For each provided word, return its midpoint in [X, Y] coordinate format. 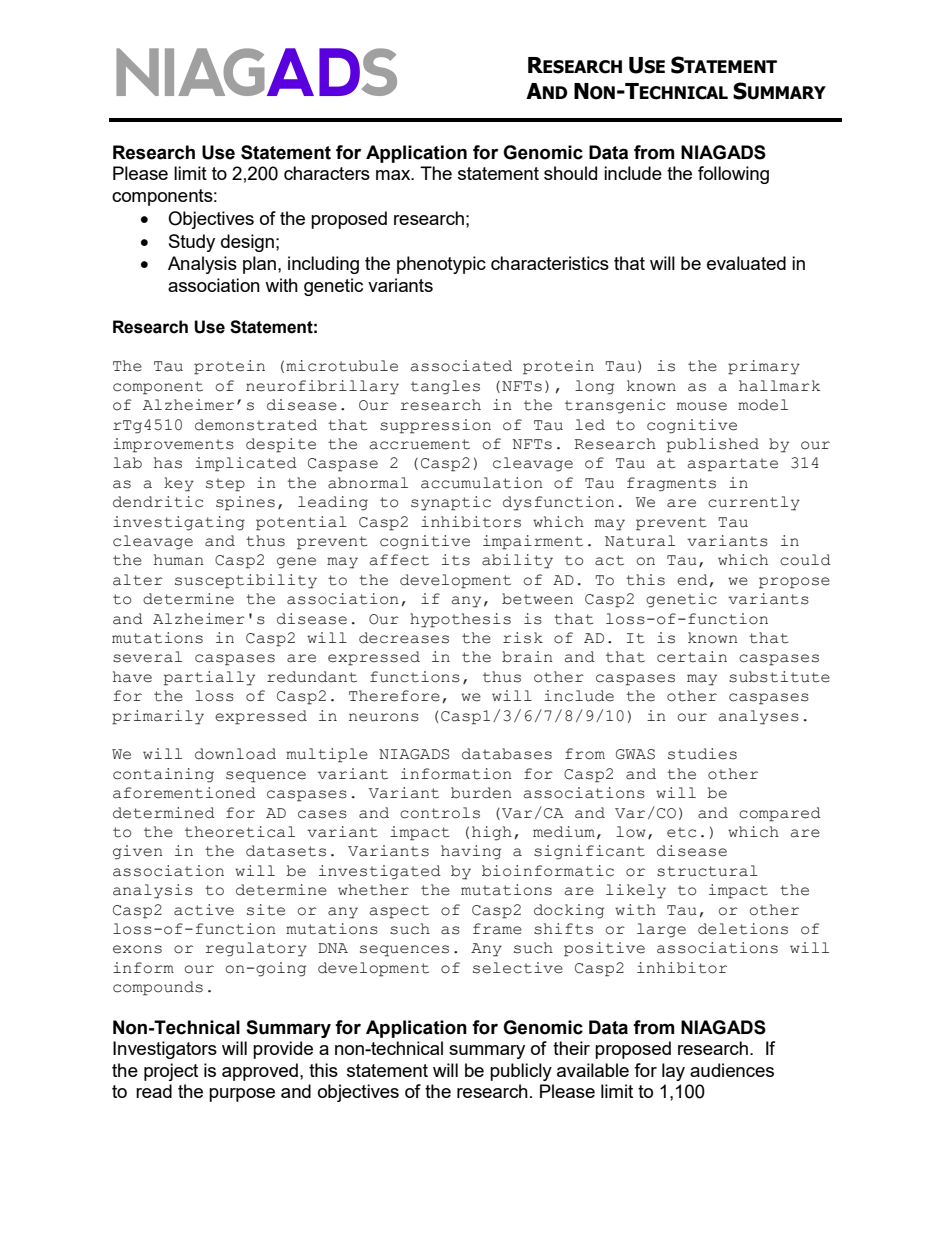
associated [461, 366]
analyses [759, 717]
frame [497, 929]
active [204, 910]
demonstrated [256, 425]
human [179, 560]
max [394, 175]
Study [192, 243]
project [171, 1072]
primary [764, 367]
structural [707, 871]
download [235, 754]
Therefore [394, 696]
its [456, 560]
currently [754, 503]
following [733, 175]
